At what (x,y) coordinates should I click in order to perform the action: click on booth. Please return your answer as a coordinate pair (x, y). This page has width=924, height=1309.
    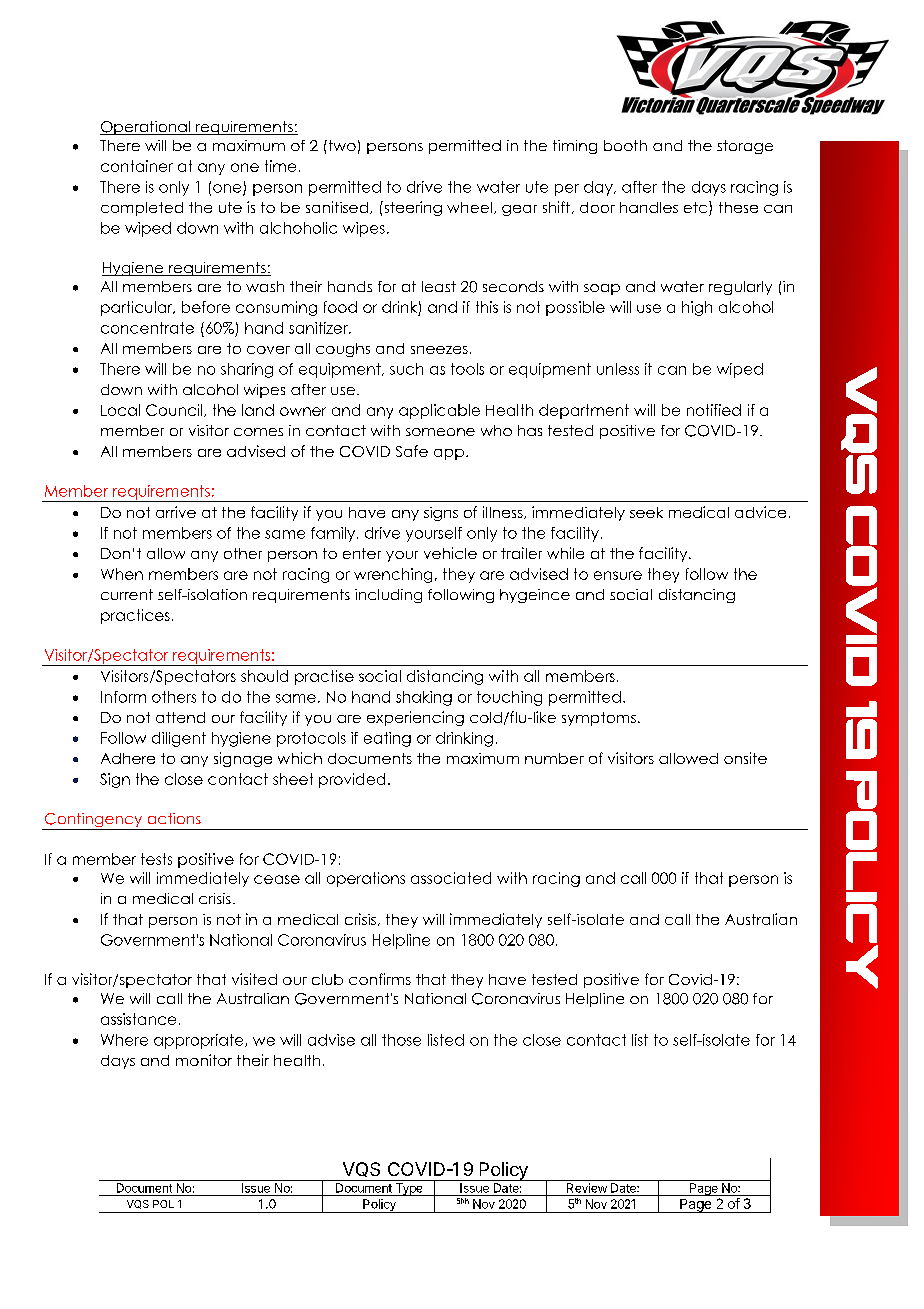
    Looking at the image, I should click on (625, 145).
